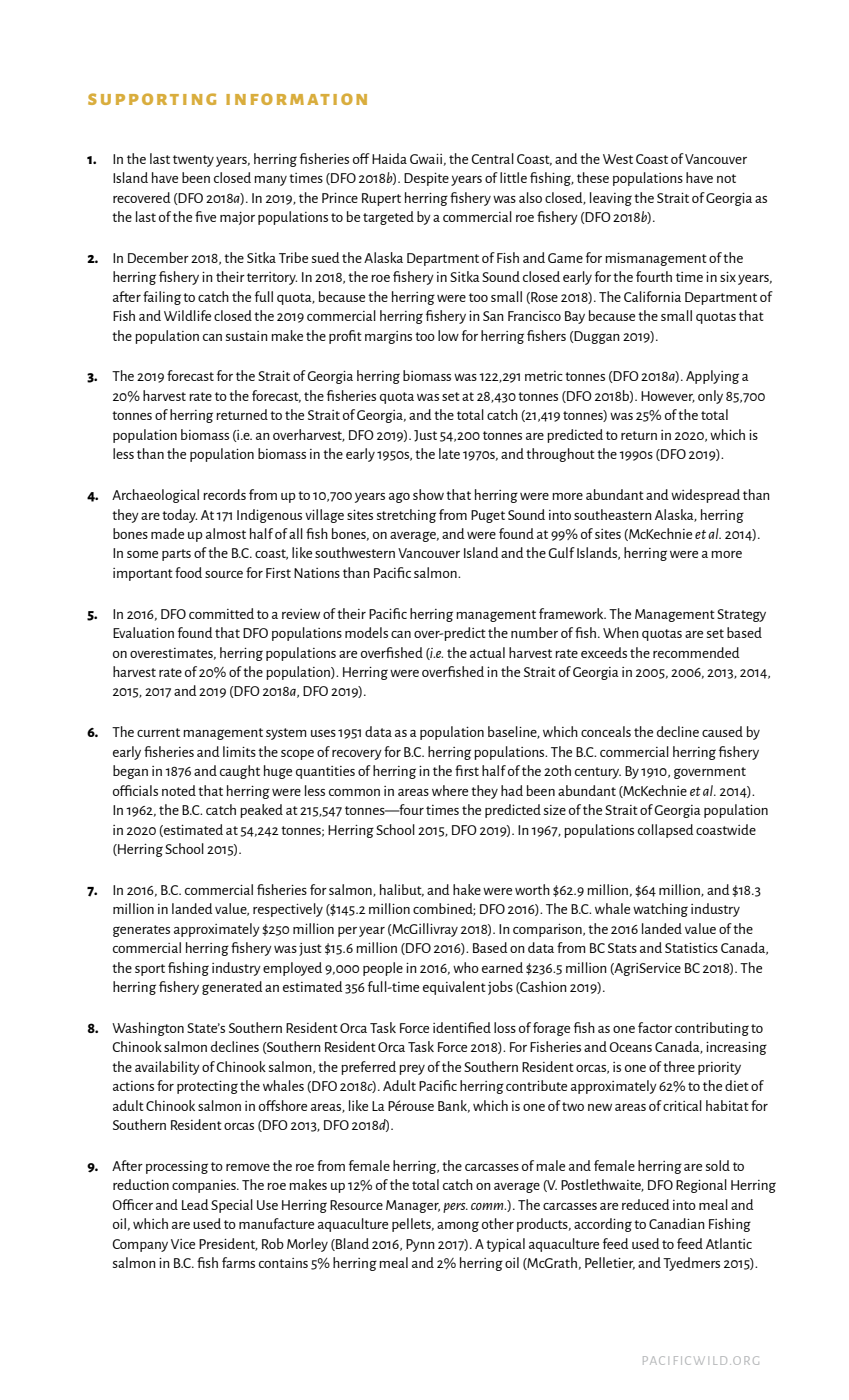 This image has width=849, height=1400. Describe the element at coordinates (621, 632) in the image. I see `When` at that location.
